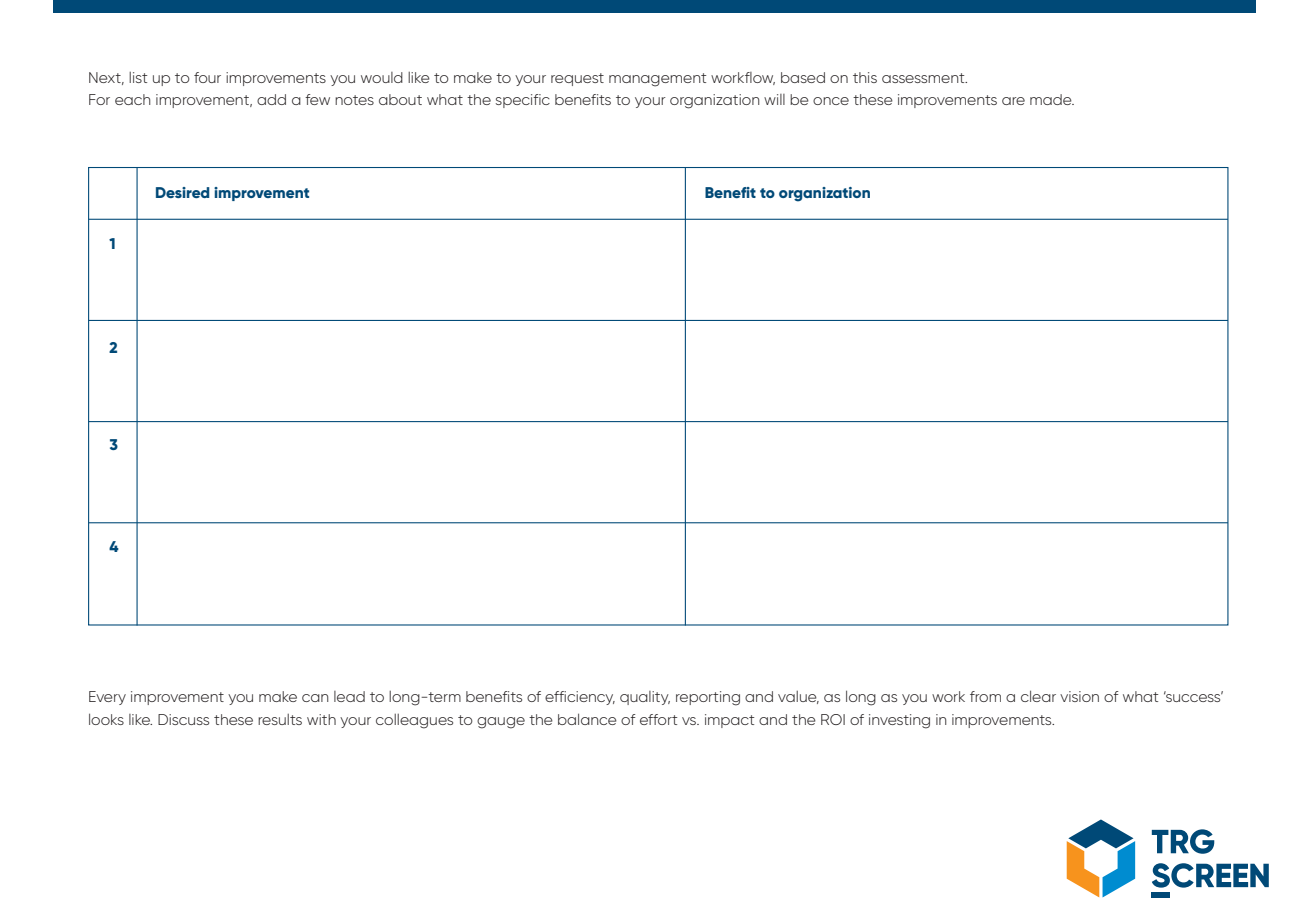 This page has height=924, width=1308. What do you see at coordinates (577, 79) in the page?
I see `request` at bounding box center [577, 79].
